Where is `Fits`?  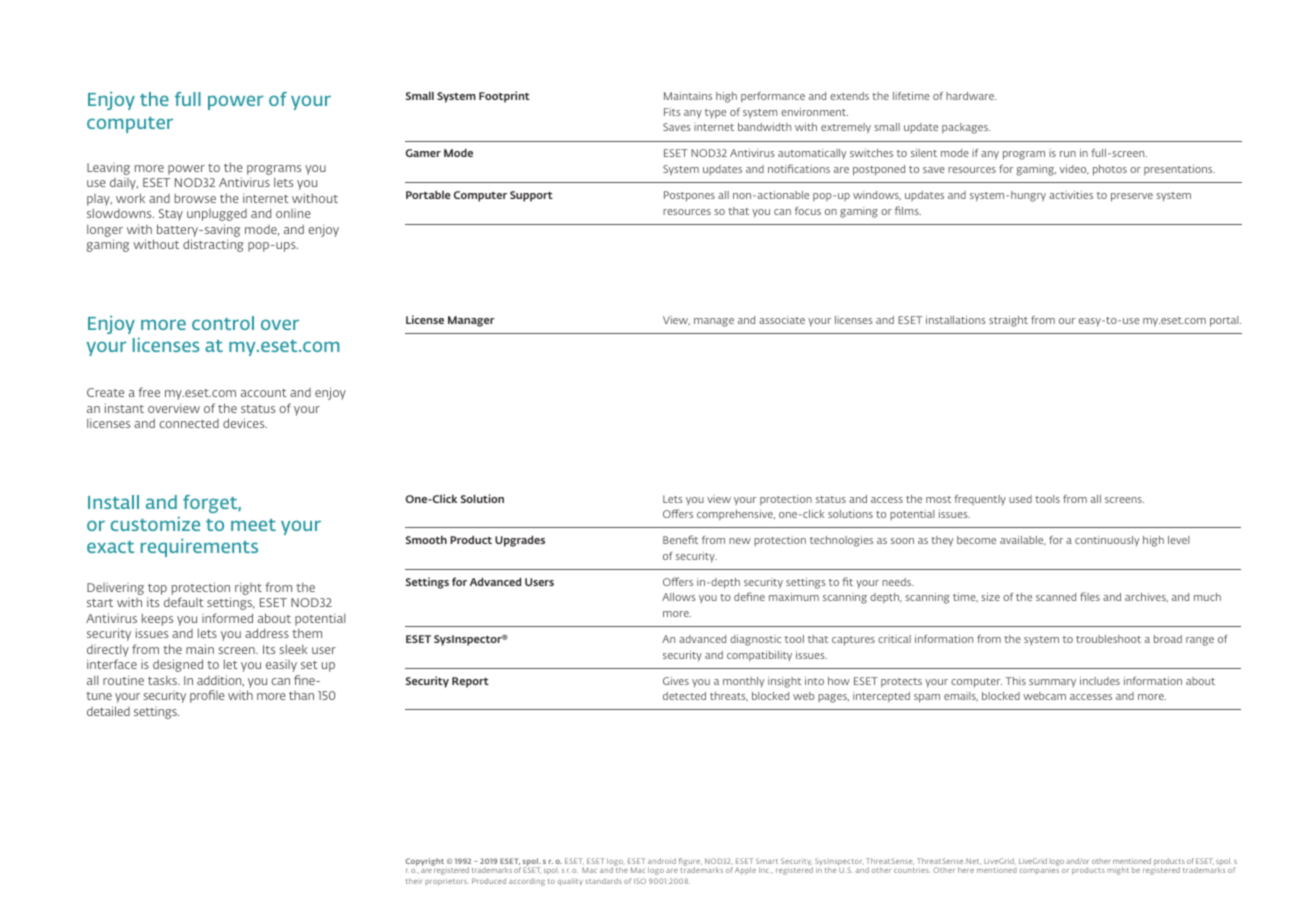 Fits is located at coordinates (672, 112).
